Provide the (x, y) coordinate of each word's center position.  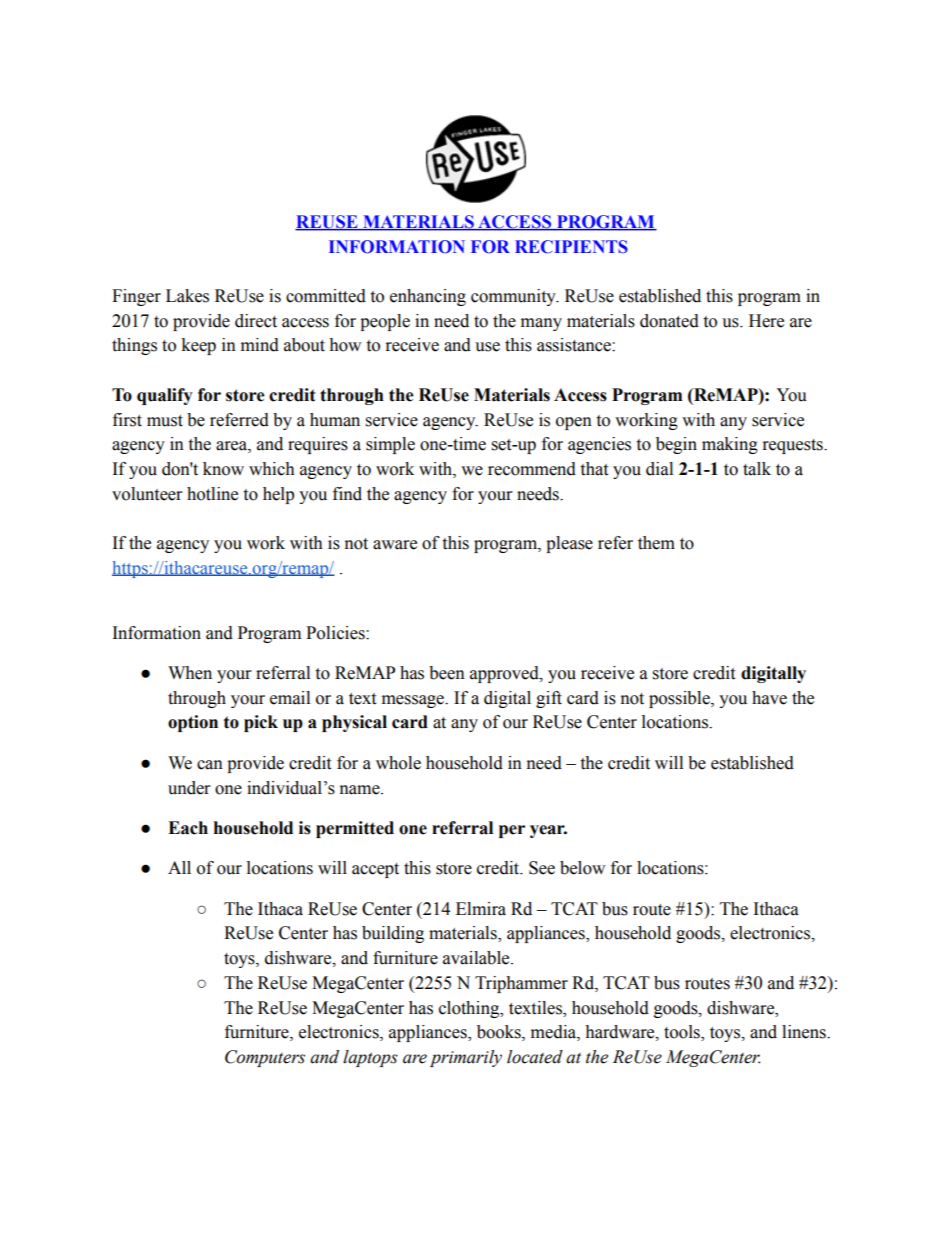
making (730, 445)
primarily (466, 1058)
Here (766, 321)
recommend (532, 469)
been (447, 673)
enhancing (428, 297)
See (542, 868)
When (190, 673)
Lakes (187, 296)
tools (683, 1033)
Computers (265, 1058)
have (769, 698)
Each (188, 828)
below (582, 868)
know (223, 469)
